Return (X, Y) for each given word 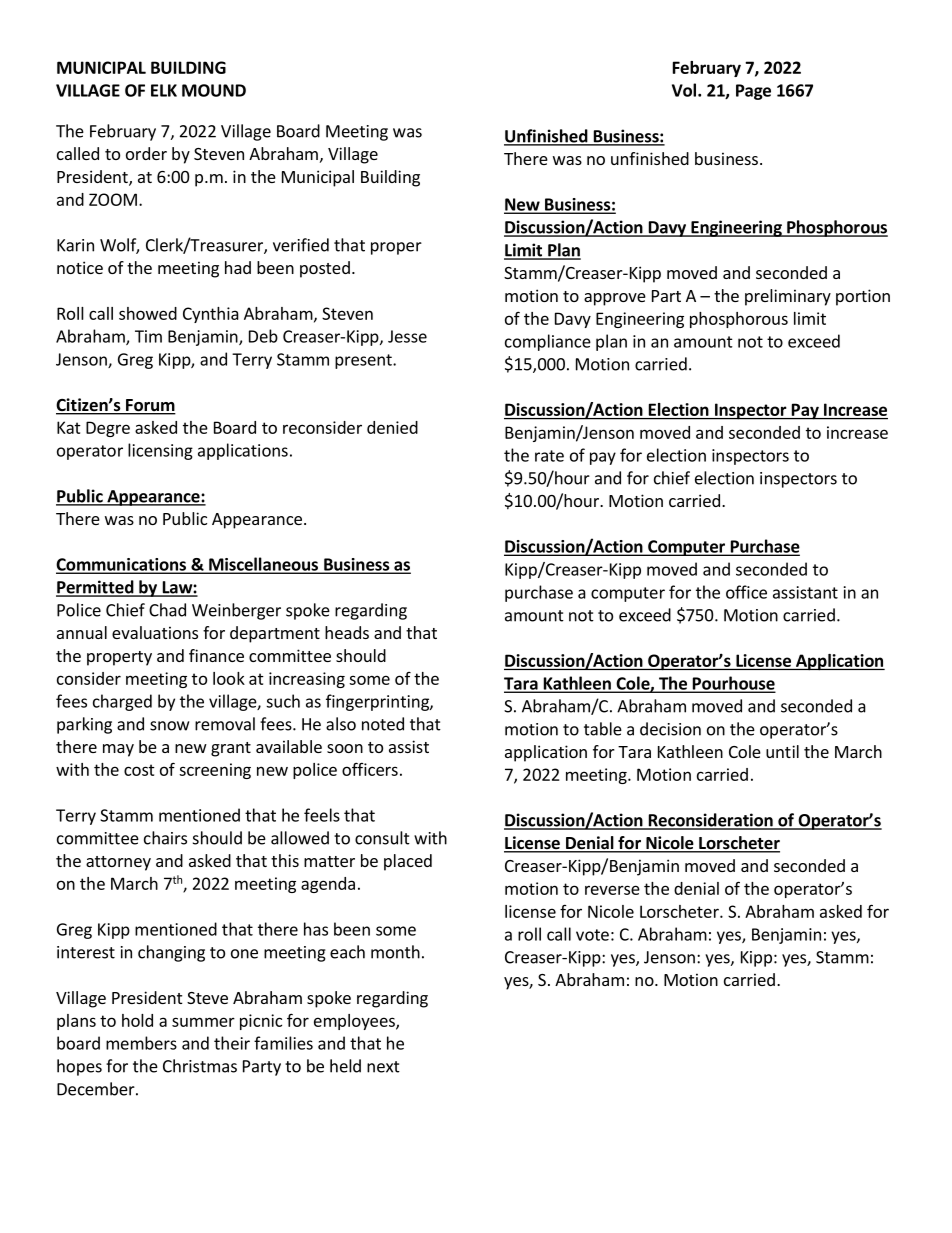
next (383, 1067)
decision (670, 729)
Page (753, 92)
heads (347, 632)
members (141, 1043)
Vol (684, 90)
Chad (167, 610)
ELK (164, 90)
